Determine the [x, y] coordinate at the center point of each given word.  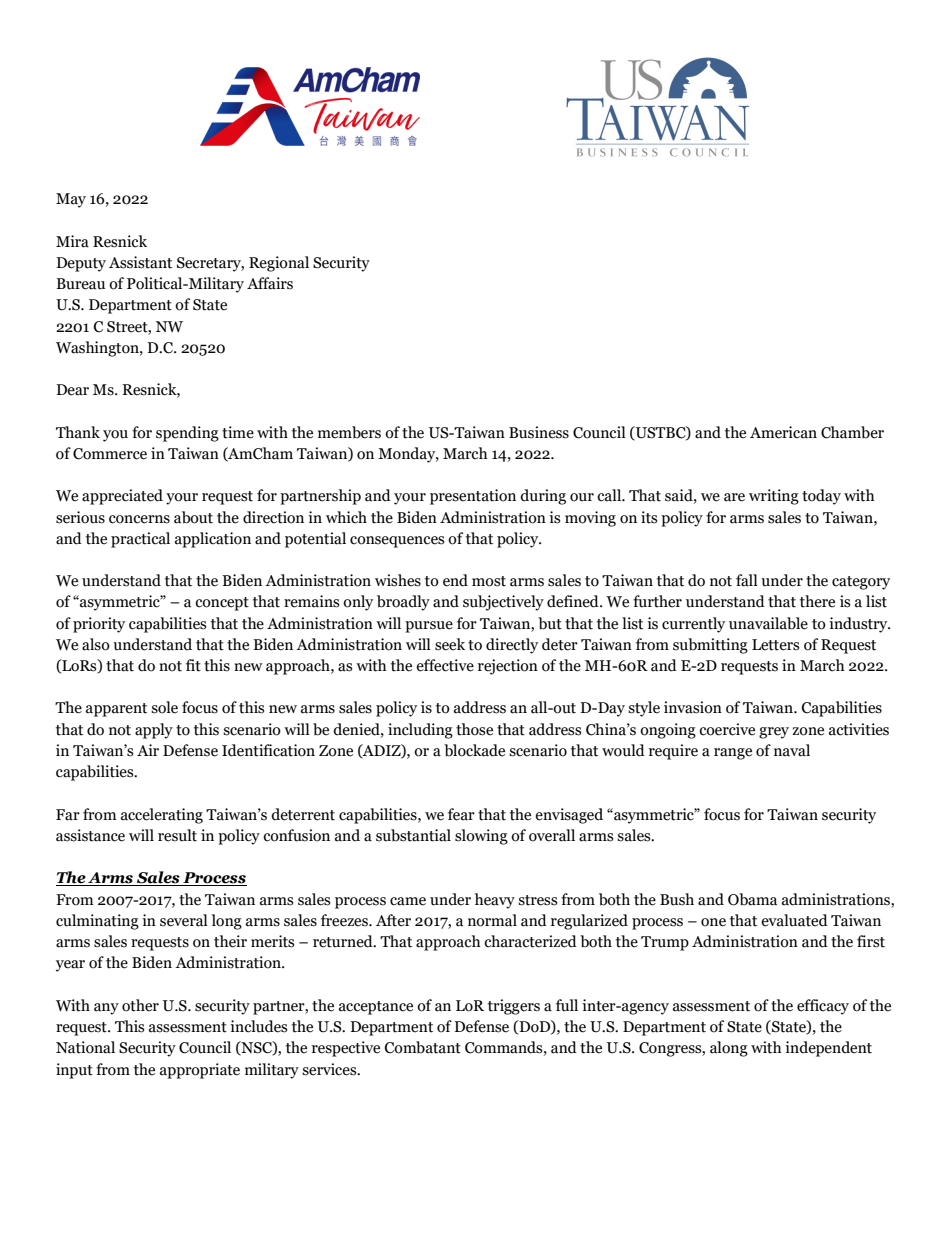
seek [450, 644]
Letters [775, 645]
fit [193, 665]
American [783, 432]
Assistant [140, 262]
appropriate [200, 1071]
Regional [279, 264]
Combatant [423, 1047]
